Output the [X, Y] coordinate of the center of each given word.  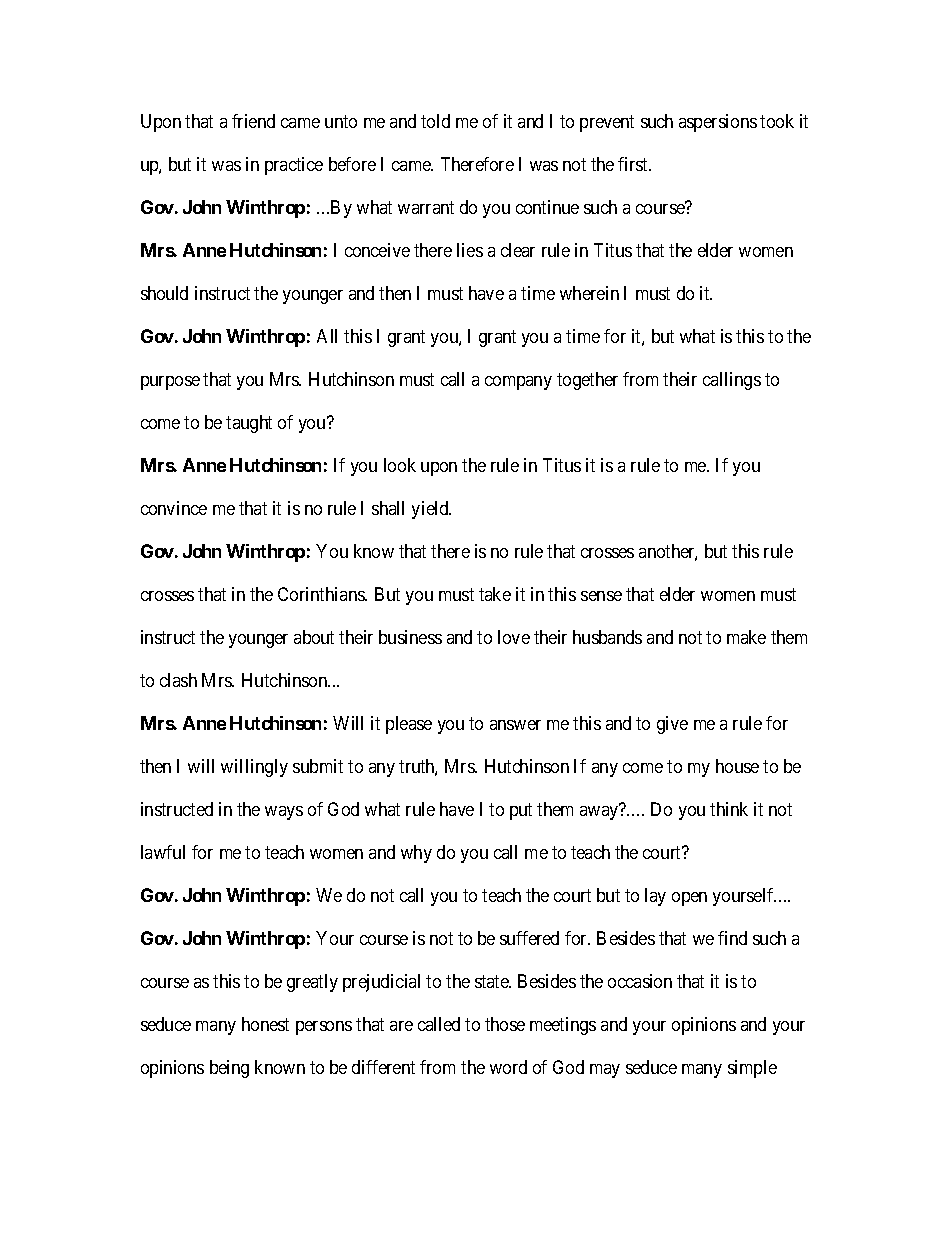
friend [253, 121]
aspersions [718, 123]
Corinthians [322, 594]
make [746, 637]
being [229, 1069]
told [435, 121]
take [495, 594]
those [505, 1024]
